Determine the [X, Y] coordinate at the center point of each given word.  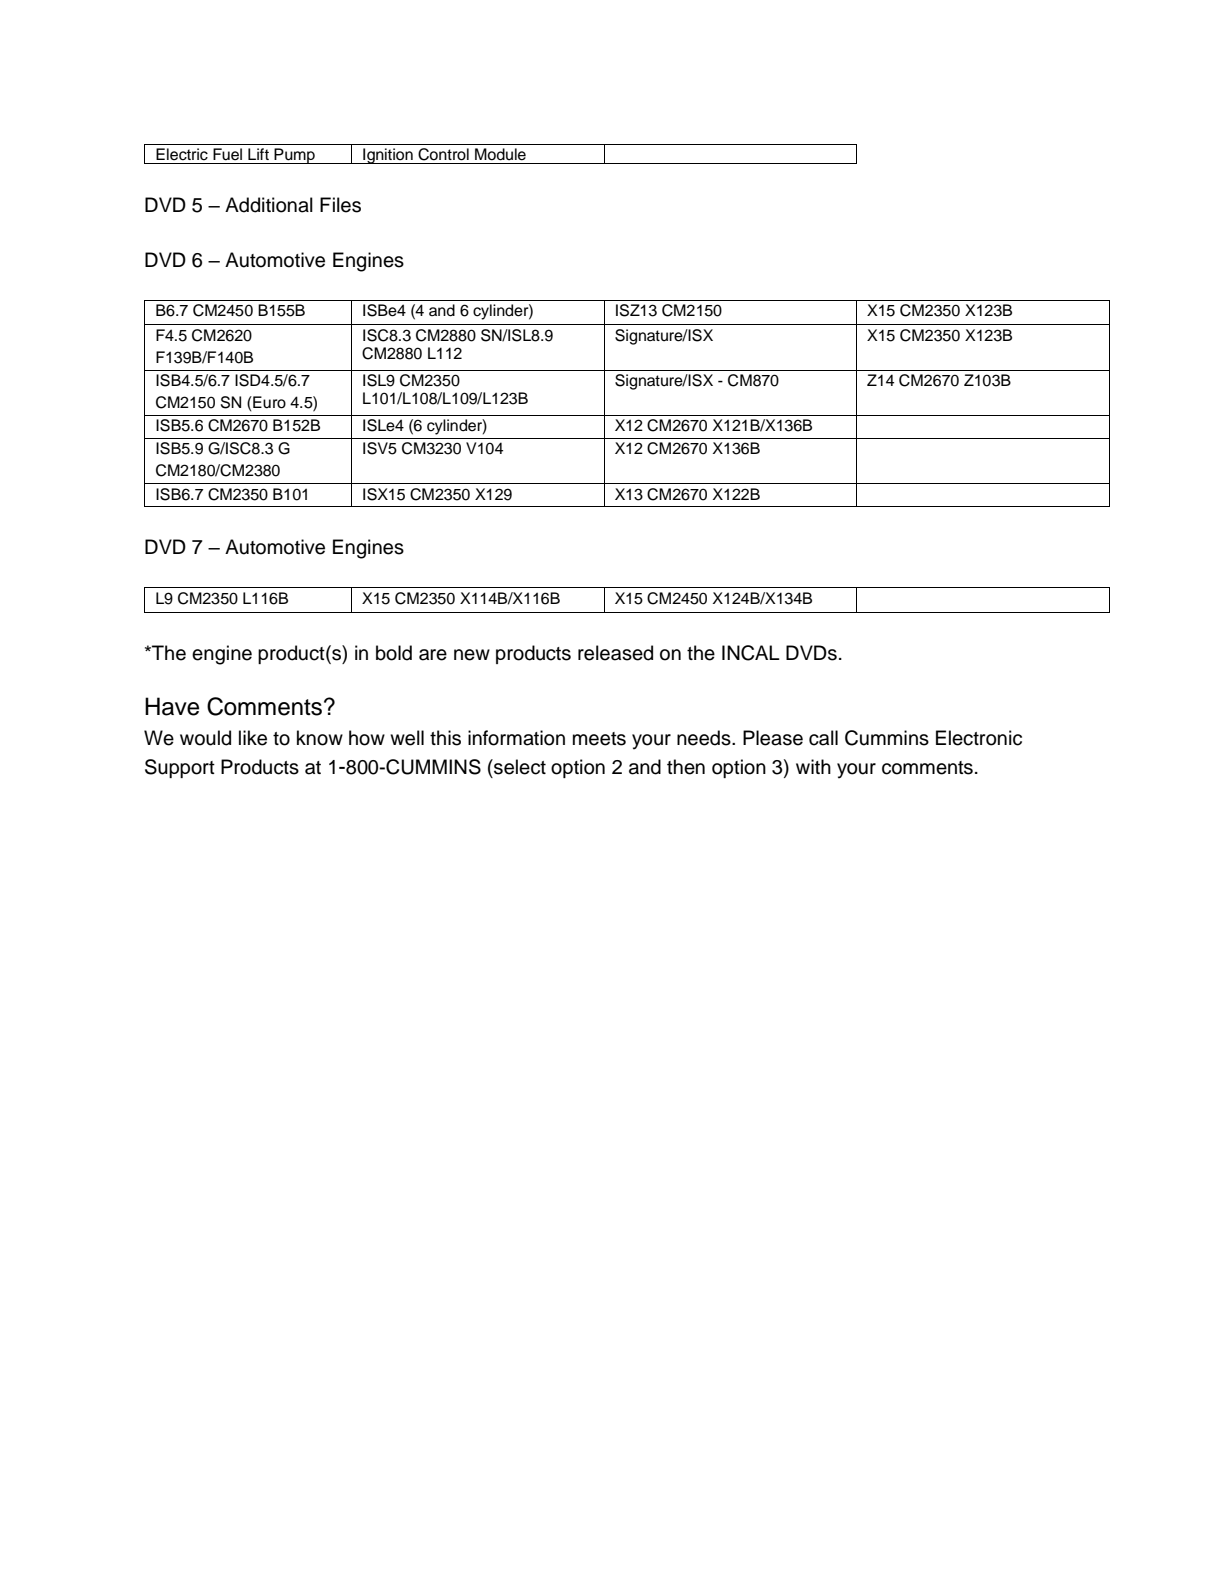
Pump [295, 156]
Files [340, 205]
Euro [268, 402]
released [615, 653]
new [472, 655]
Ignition [388, 156]
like [253, 738]
